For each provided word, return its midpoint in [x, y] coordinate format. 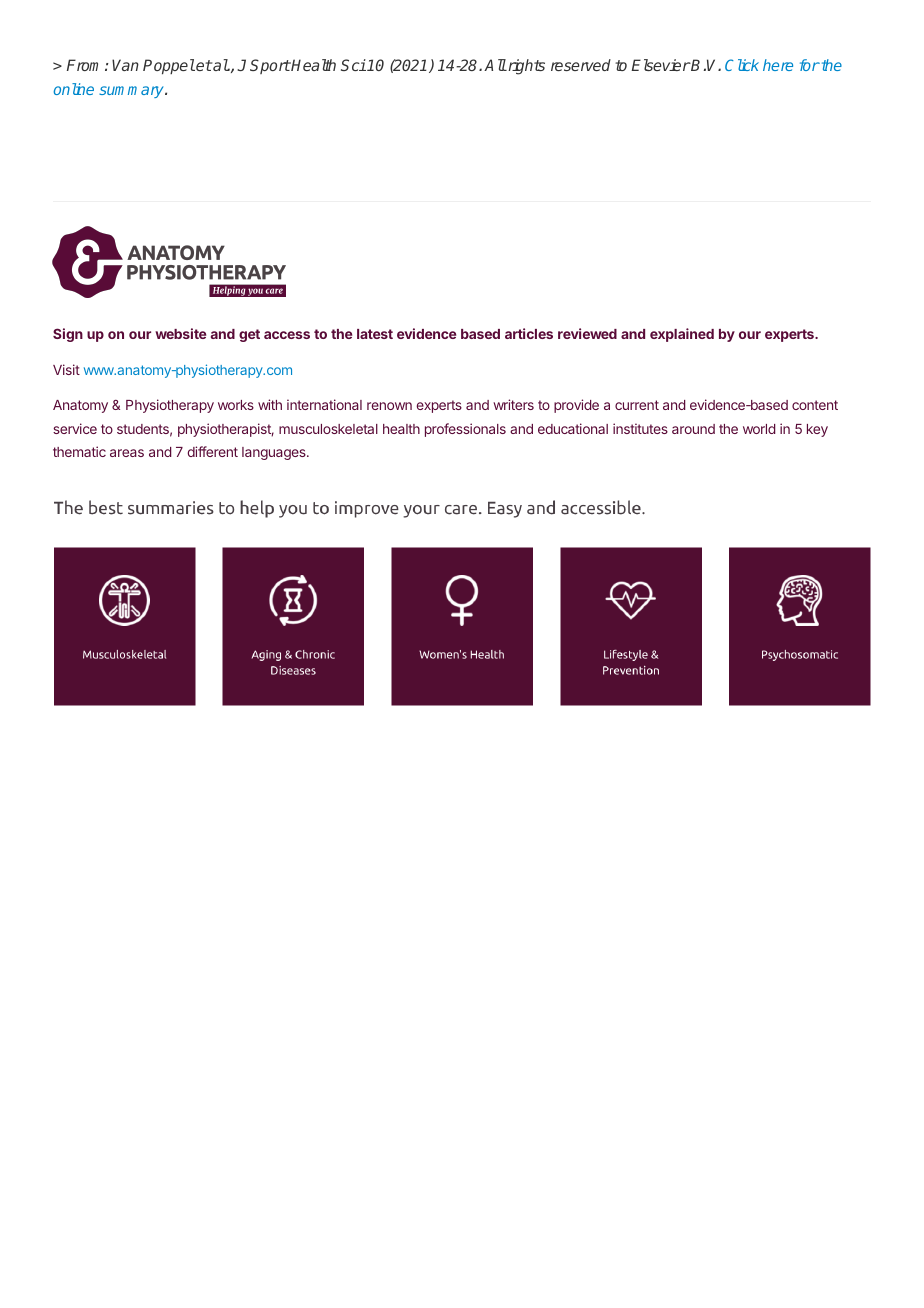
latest [375, 334]
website [180, 333]
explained [682, 335]
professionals [465, 430]
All [495, 65]
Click [742, 65]
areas [127, 453]
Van [125, 65]
